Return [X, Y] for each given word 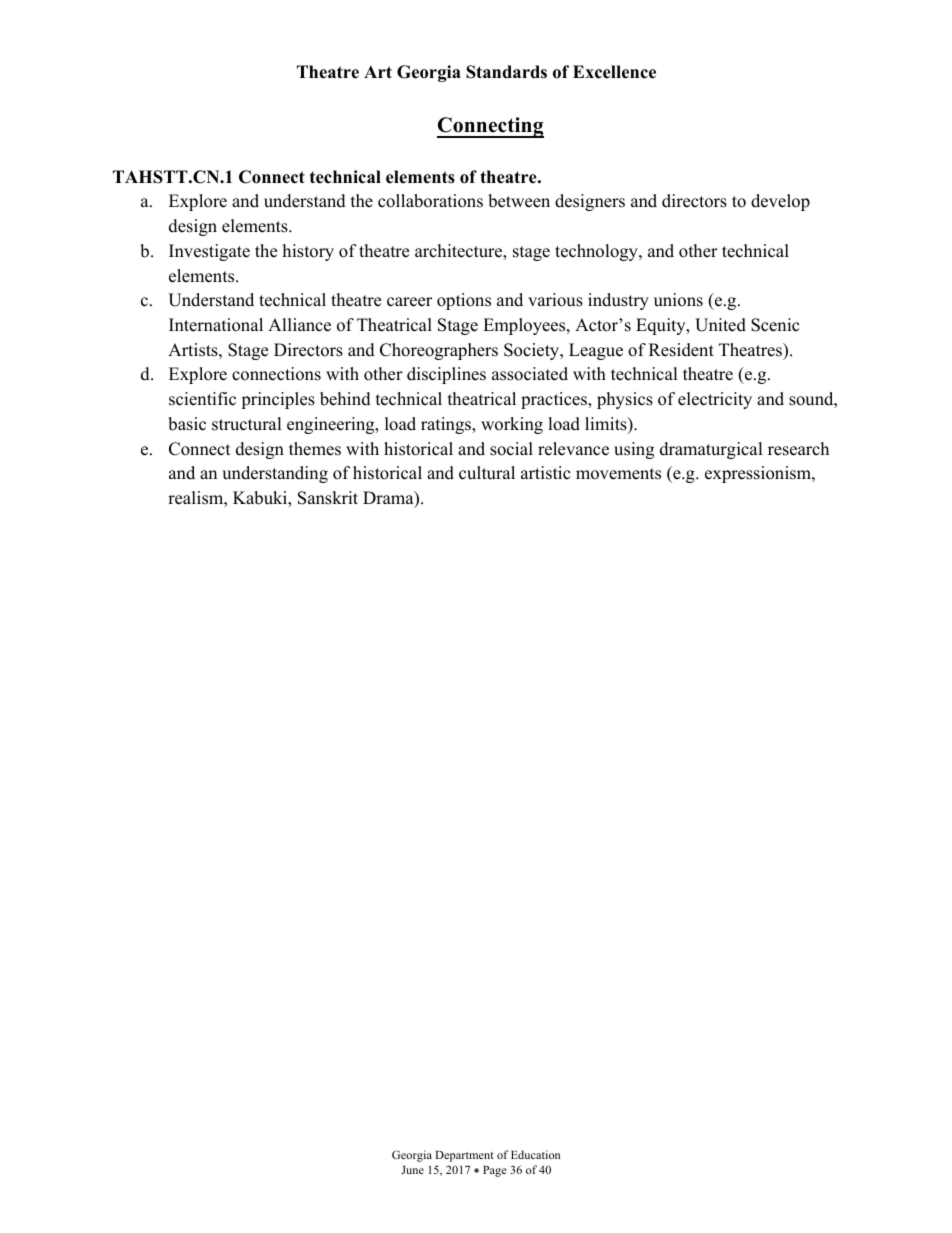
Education [535, 1154]
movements [618, 474]
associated [530, 374]
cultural [487, 473]
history [308, 252]
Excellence [614, 72]
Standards [506, 72]
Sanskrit [328, 498]
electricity [715, 400]
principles [278, 400]
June [412, 1170]
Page [494, 1171]
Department [464, 1156]
